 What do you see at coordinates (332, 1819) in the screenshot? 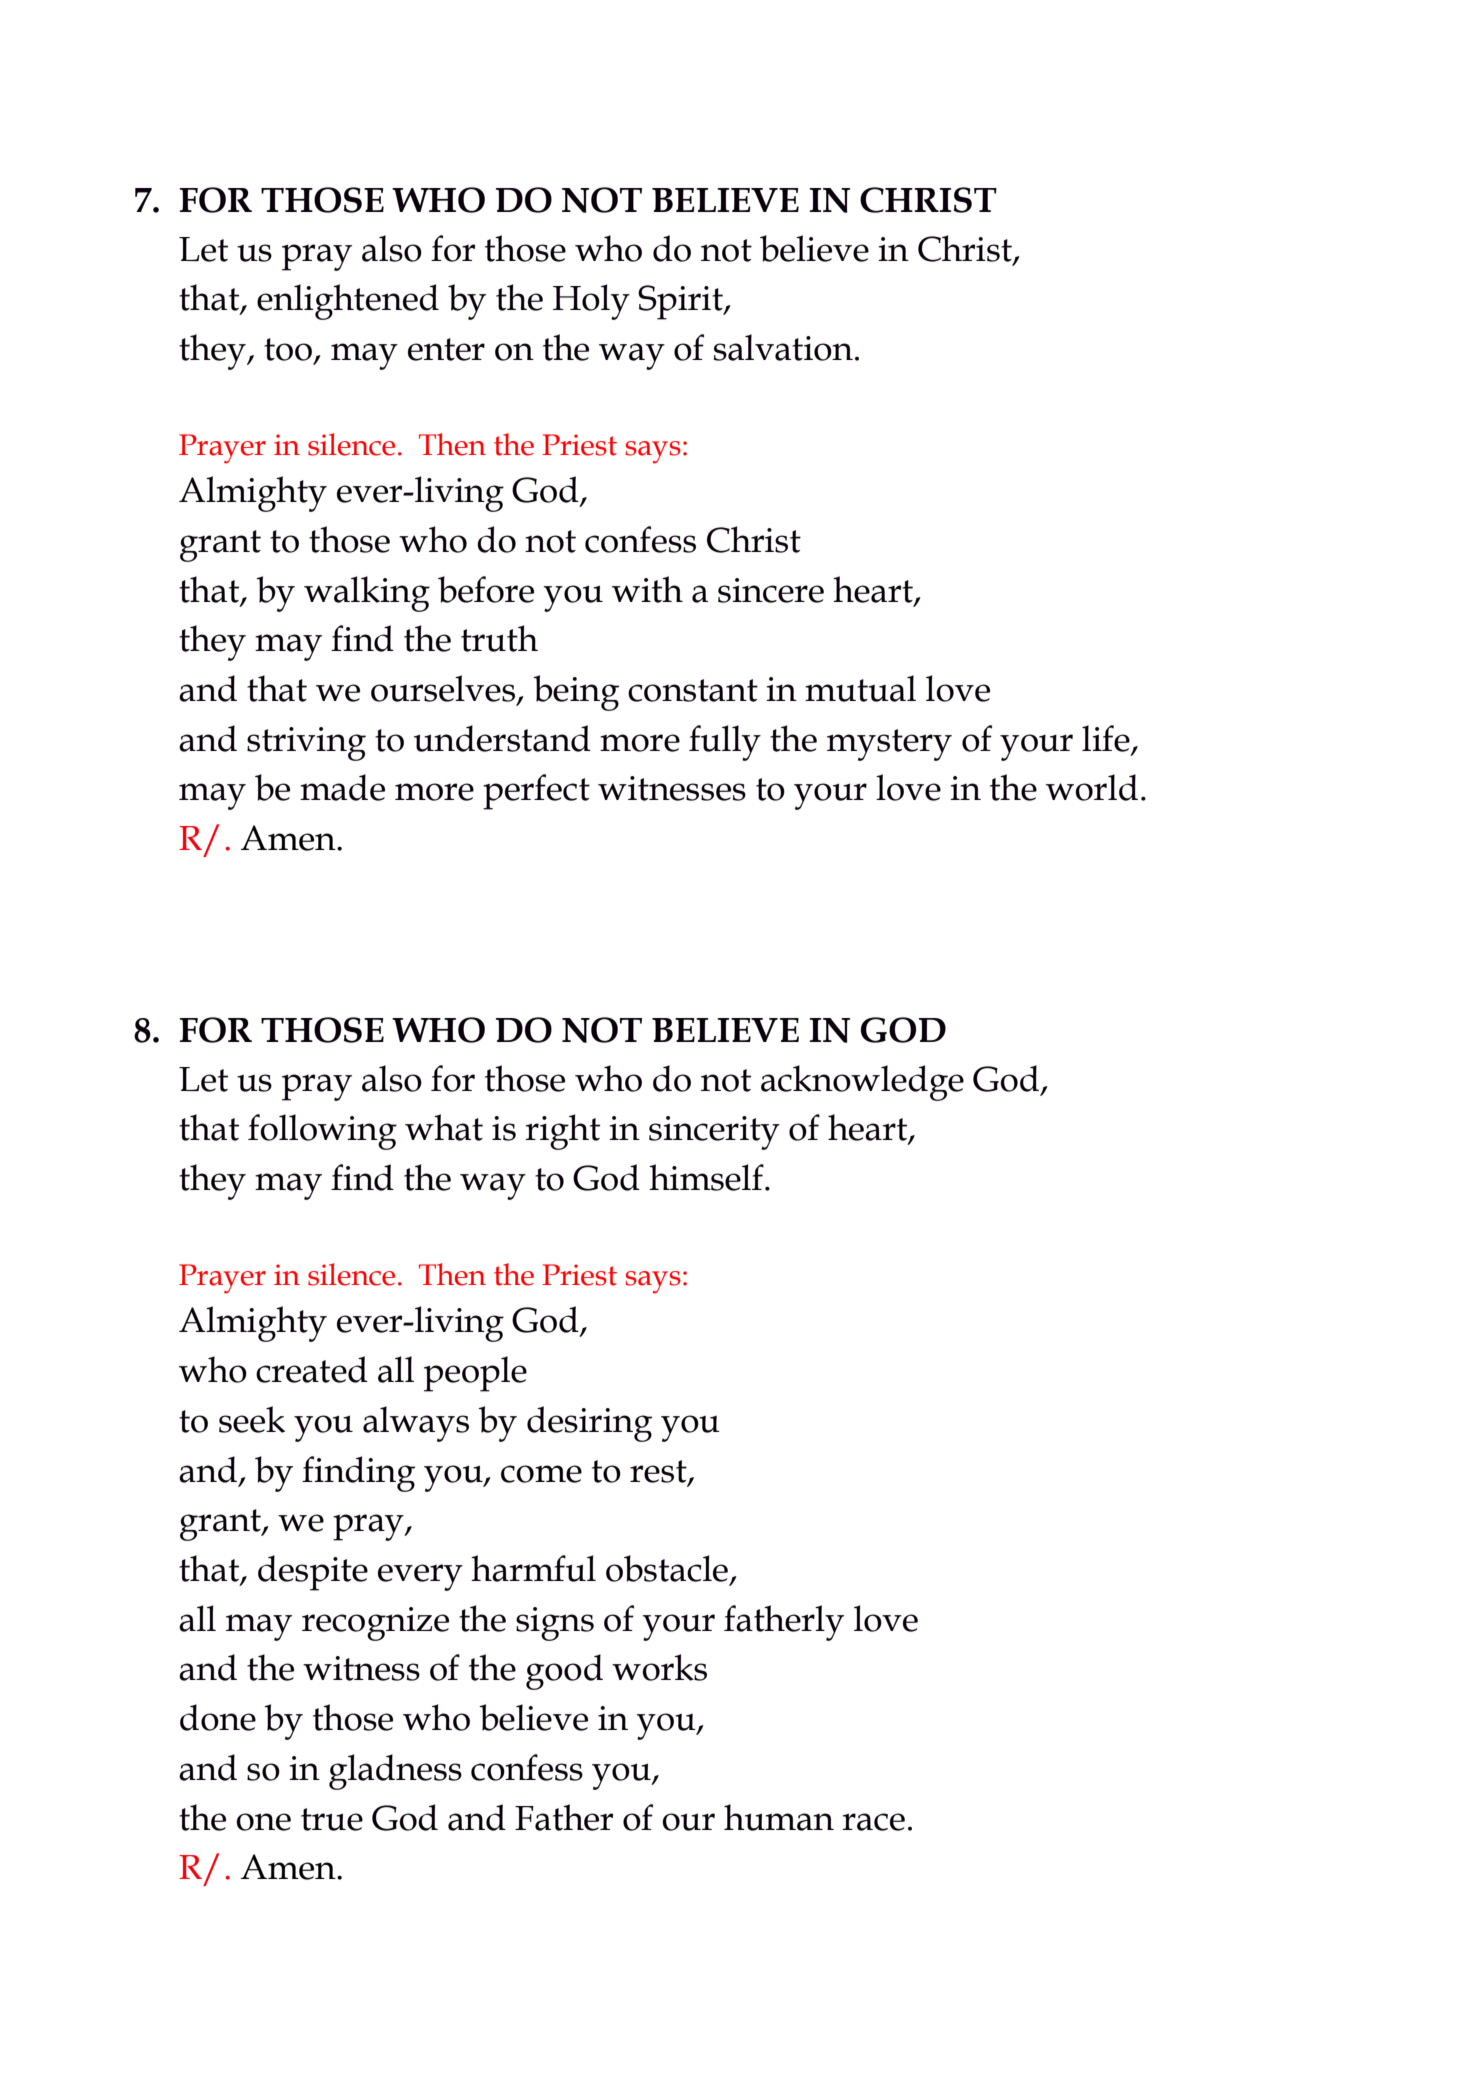
I see `true` at bounding box center [332, 1819].
